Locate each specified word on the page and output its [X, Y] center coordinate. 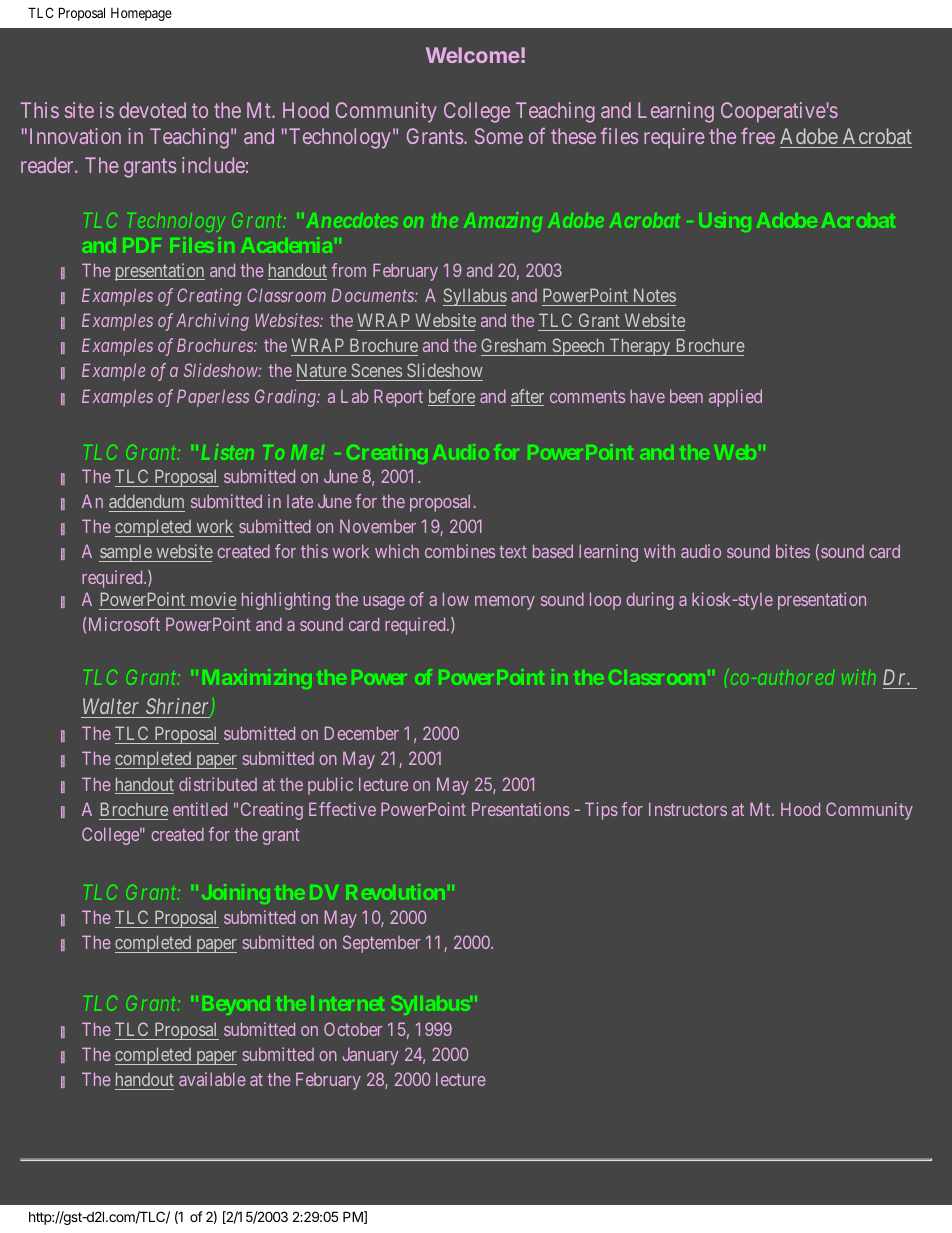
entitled [200, 809]
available [212, 1079]
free [758, 135]
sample [126, 553]
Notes [655, 295]
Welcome [473, 55]
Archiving [212, 322]
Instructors [688, 809]
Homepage [141, 14]
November [378, 526]
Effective [342, 809]
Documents [374, 295]
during [650, 601]
